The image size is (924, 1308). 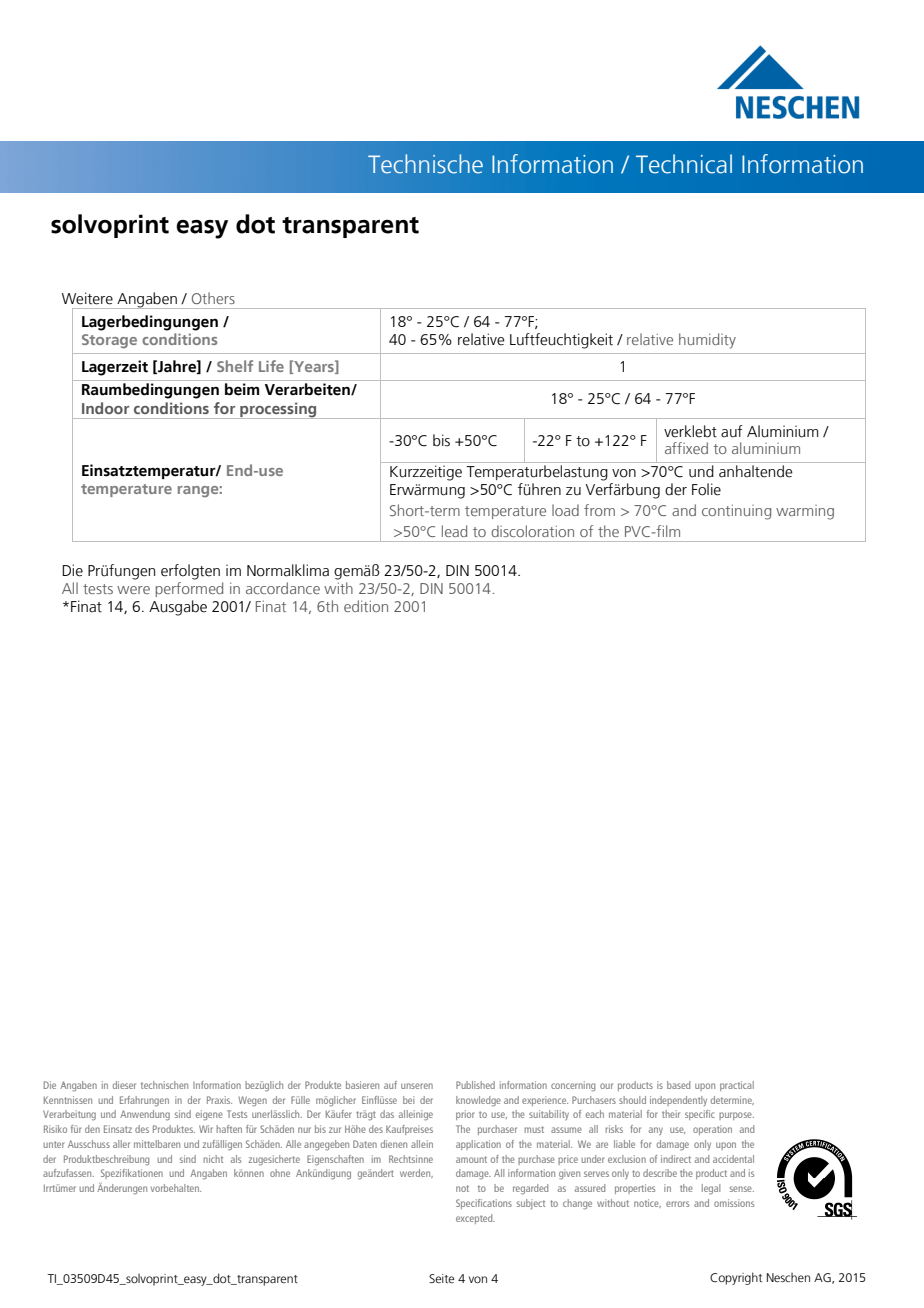 I want to click on edition, so click(x=366, y=606).
